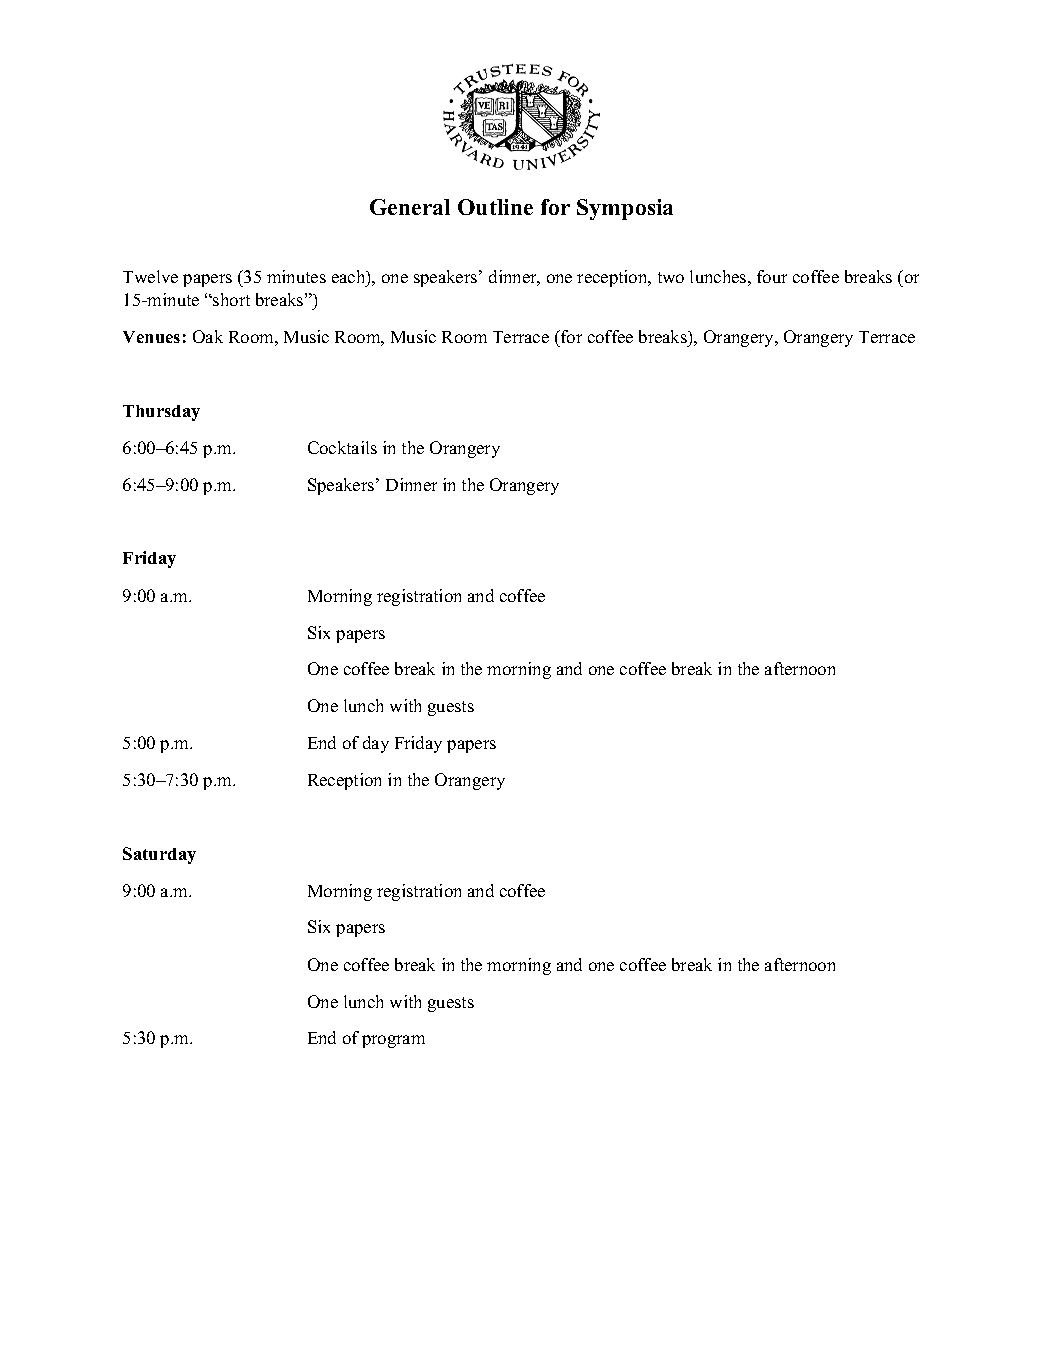 Image resolution: width=1044 pixels, height=1350 pixels. Describe the element at coordinates (495, 207) in the image. I see `Outline` at that location.
